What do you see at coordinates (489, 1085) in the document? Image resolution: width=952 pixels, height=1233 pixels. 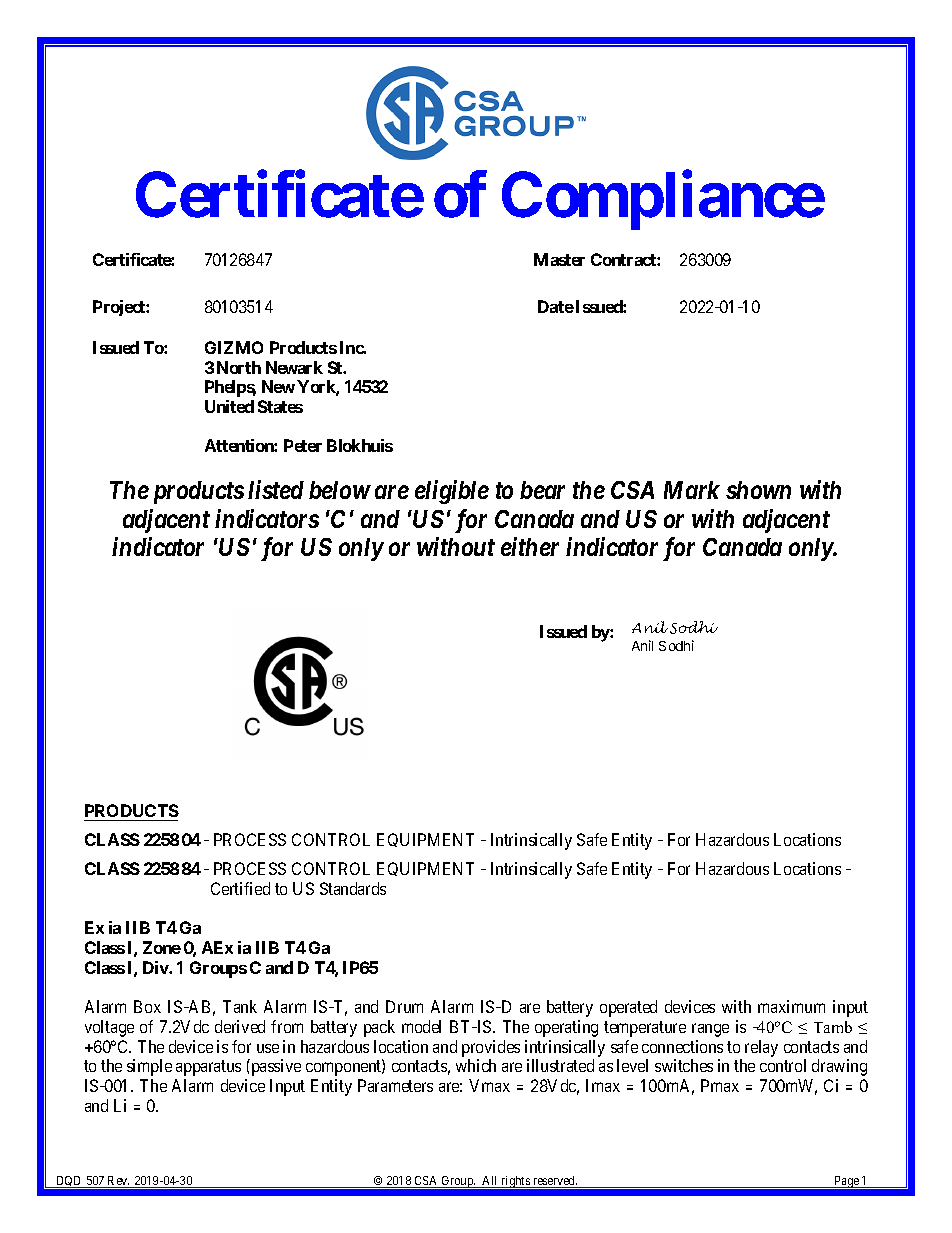 I see `Vmax` at bounding box center [489, 1085].
